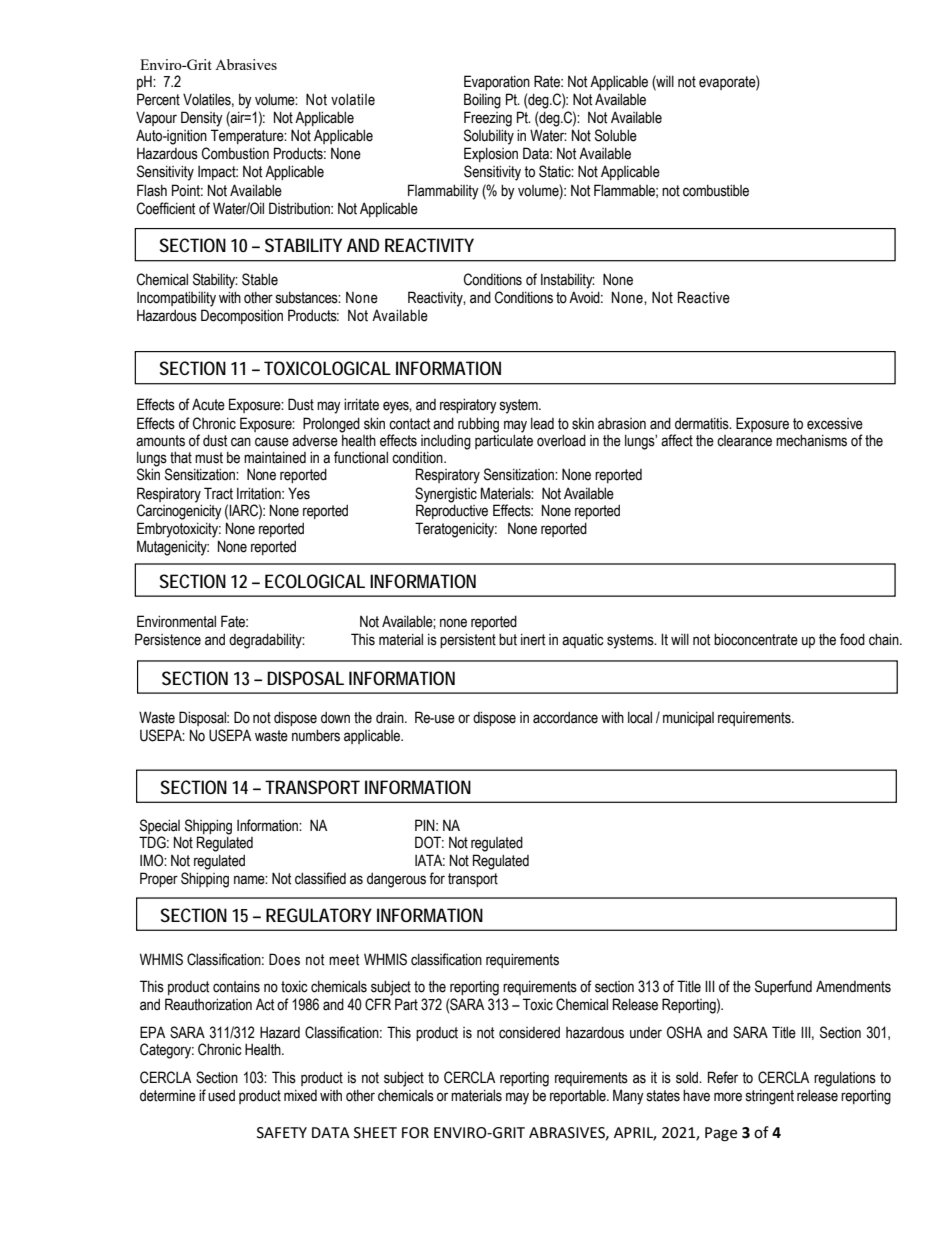 Image resolution: width=952 pixels, height=1233 pixels. Describe the element at coordinates (853, 986) in the document. I see `Amendments` at that location.
